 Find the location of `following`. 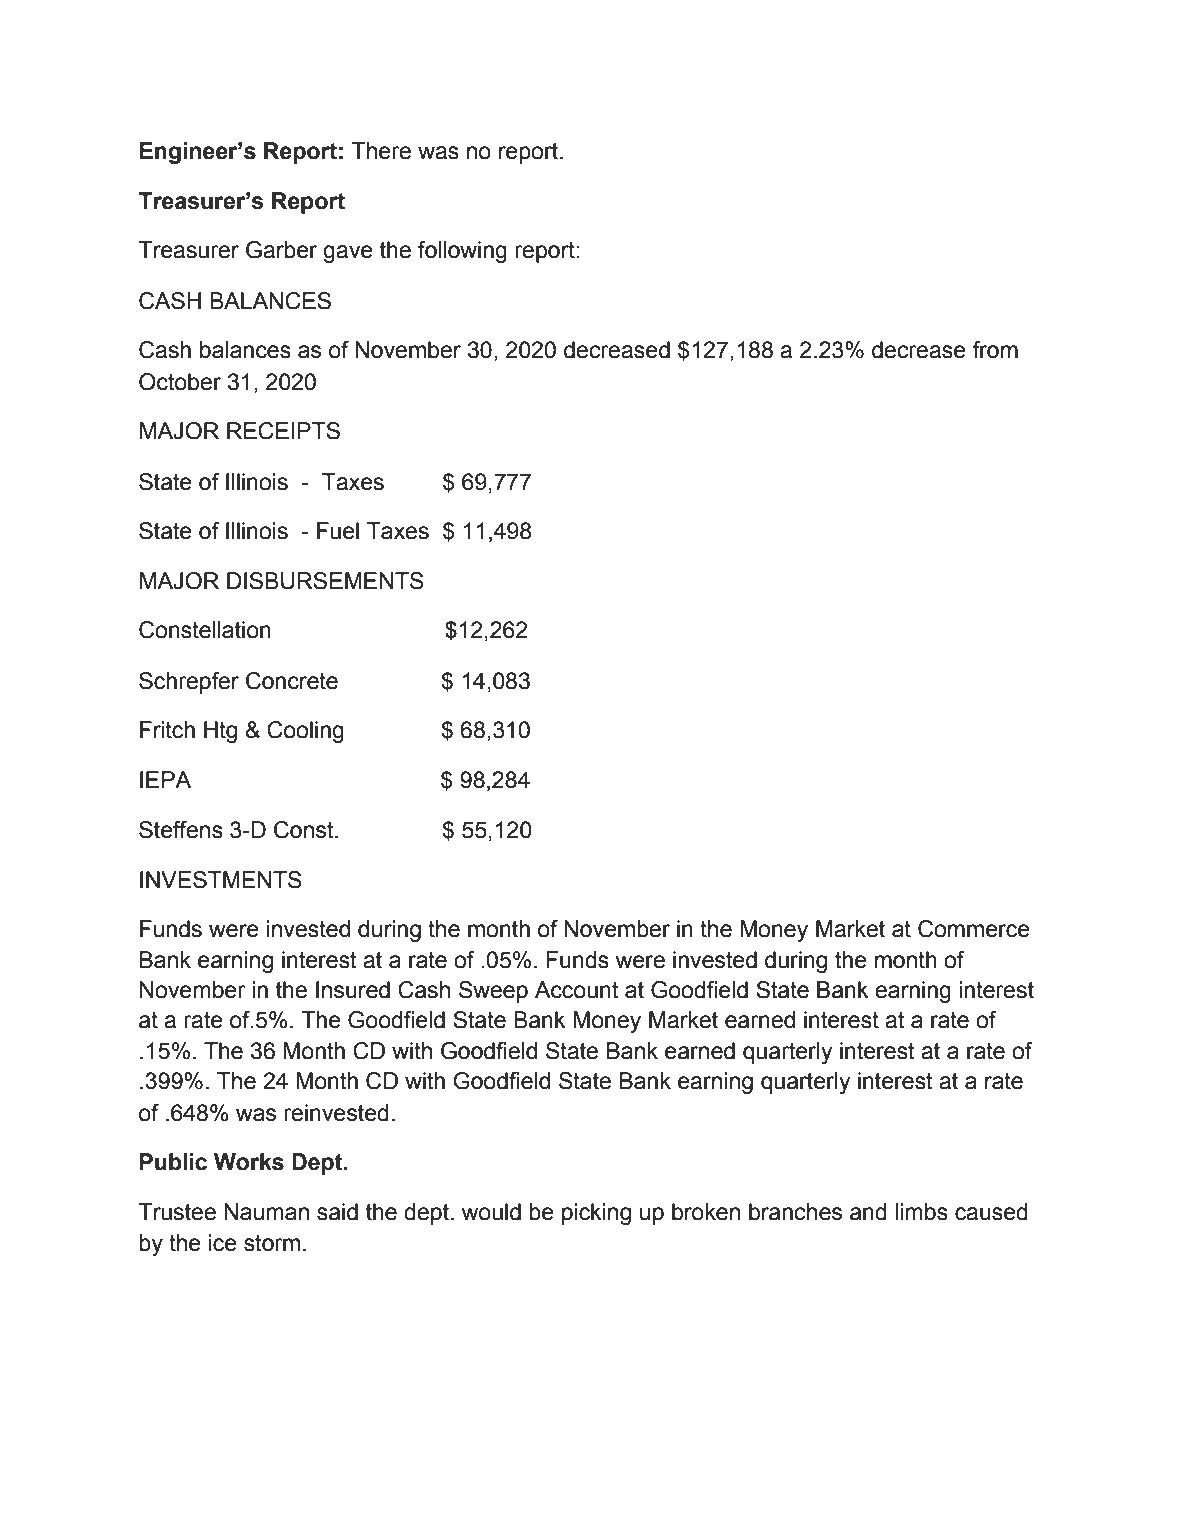

following is located at coordinates (462, 252).
